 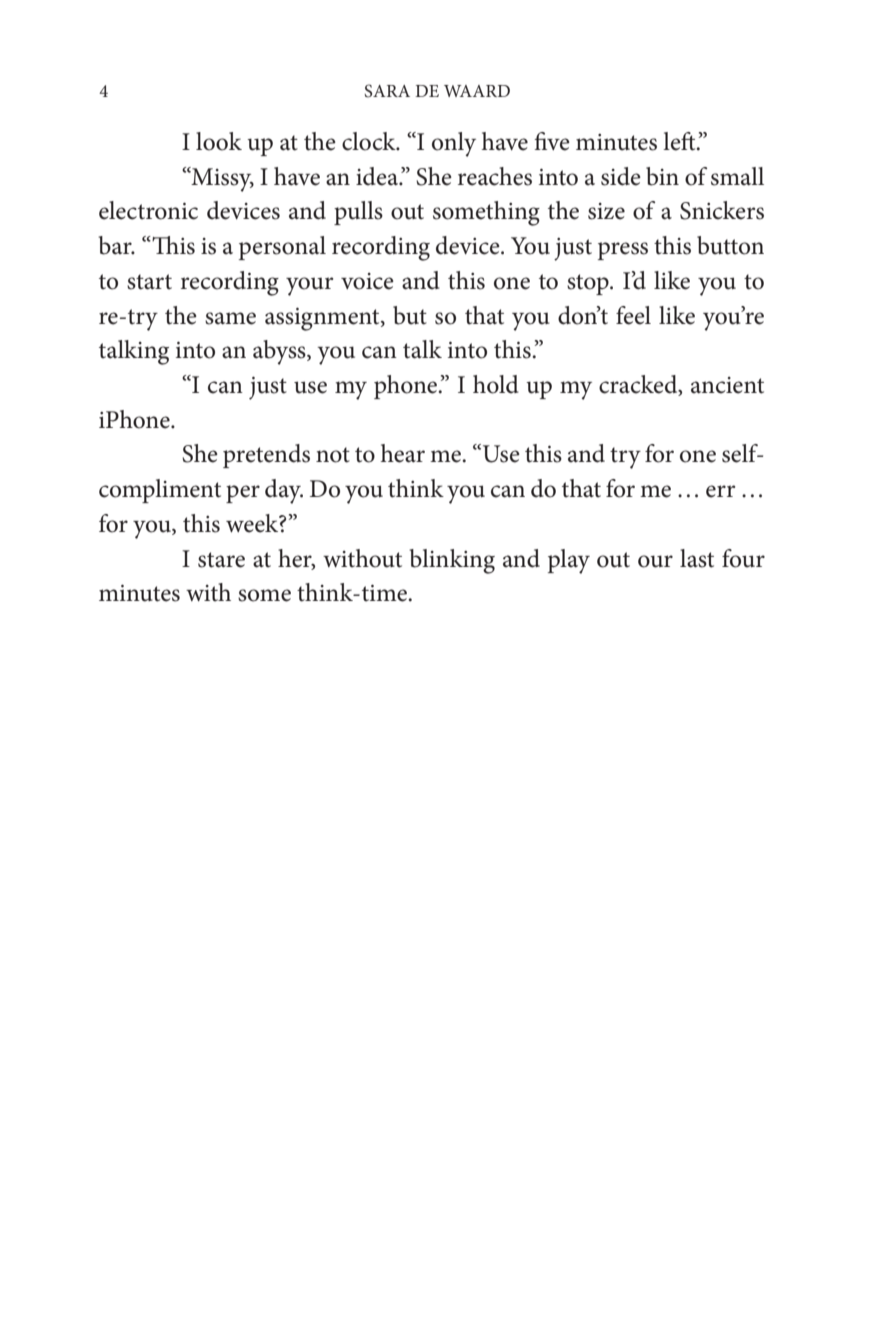 I want to click on electronic, so click(x=148, y=210).
